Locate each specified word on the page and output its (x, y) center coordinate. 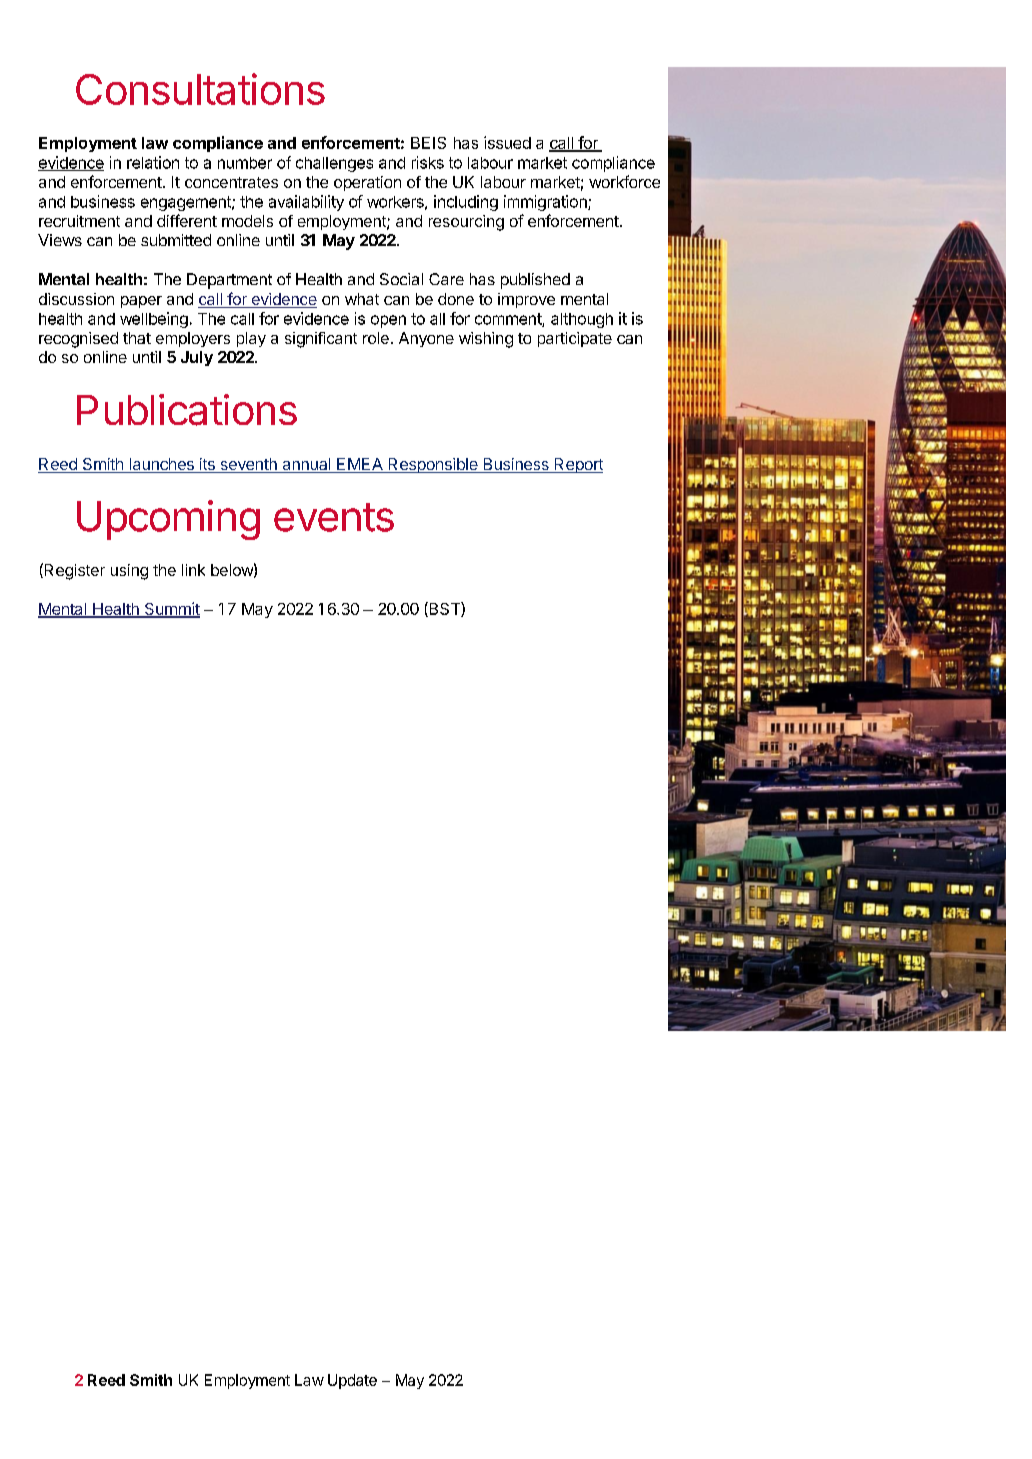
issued (507, 142)
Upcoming (168, 520)
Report (578, 465)
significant (321, 340)
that (137, 338)
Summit (171, 610)
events (334, 517)
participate (575, 339)
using (129, 572)
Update (352, 1381)
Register (73, 571)
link (193, 570)
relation (153, 162)
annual (306, 465)
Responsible (433, 465)
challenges (334, 164)
